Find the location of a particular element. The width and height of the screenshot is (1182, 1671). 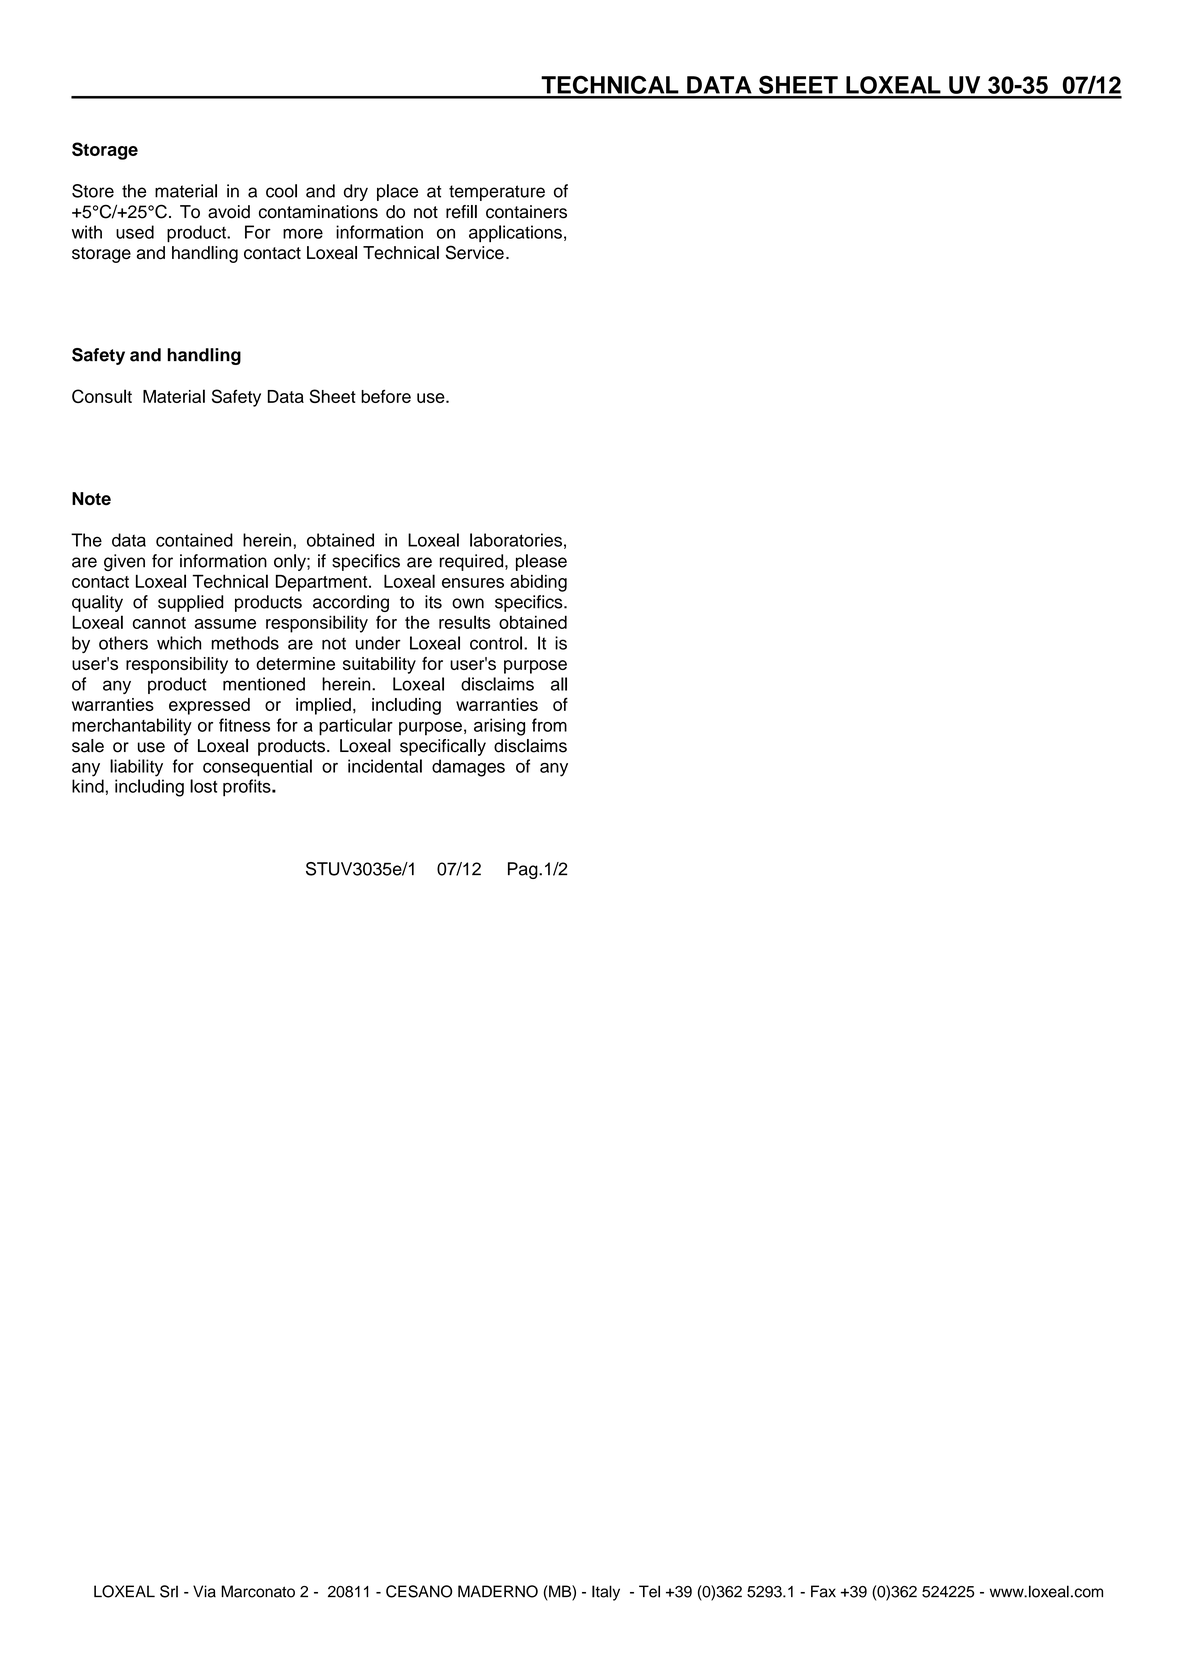

control is located at coordinates (496, 643).
